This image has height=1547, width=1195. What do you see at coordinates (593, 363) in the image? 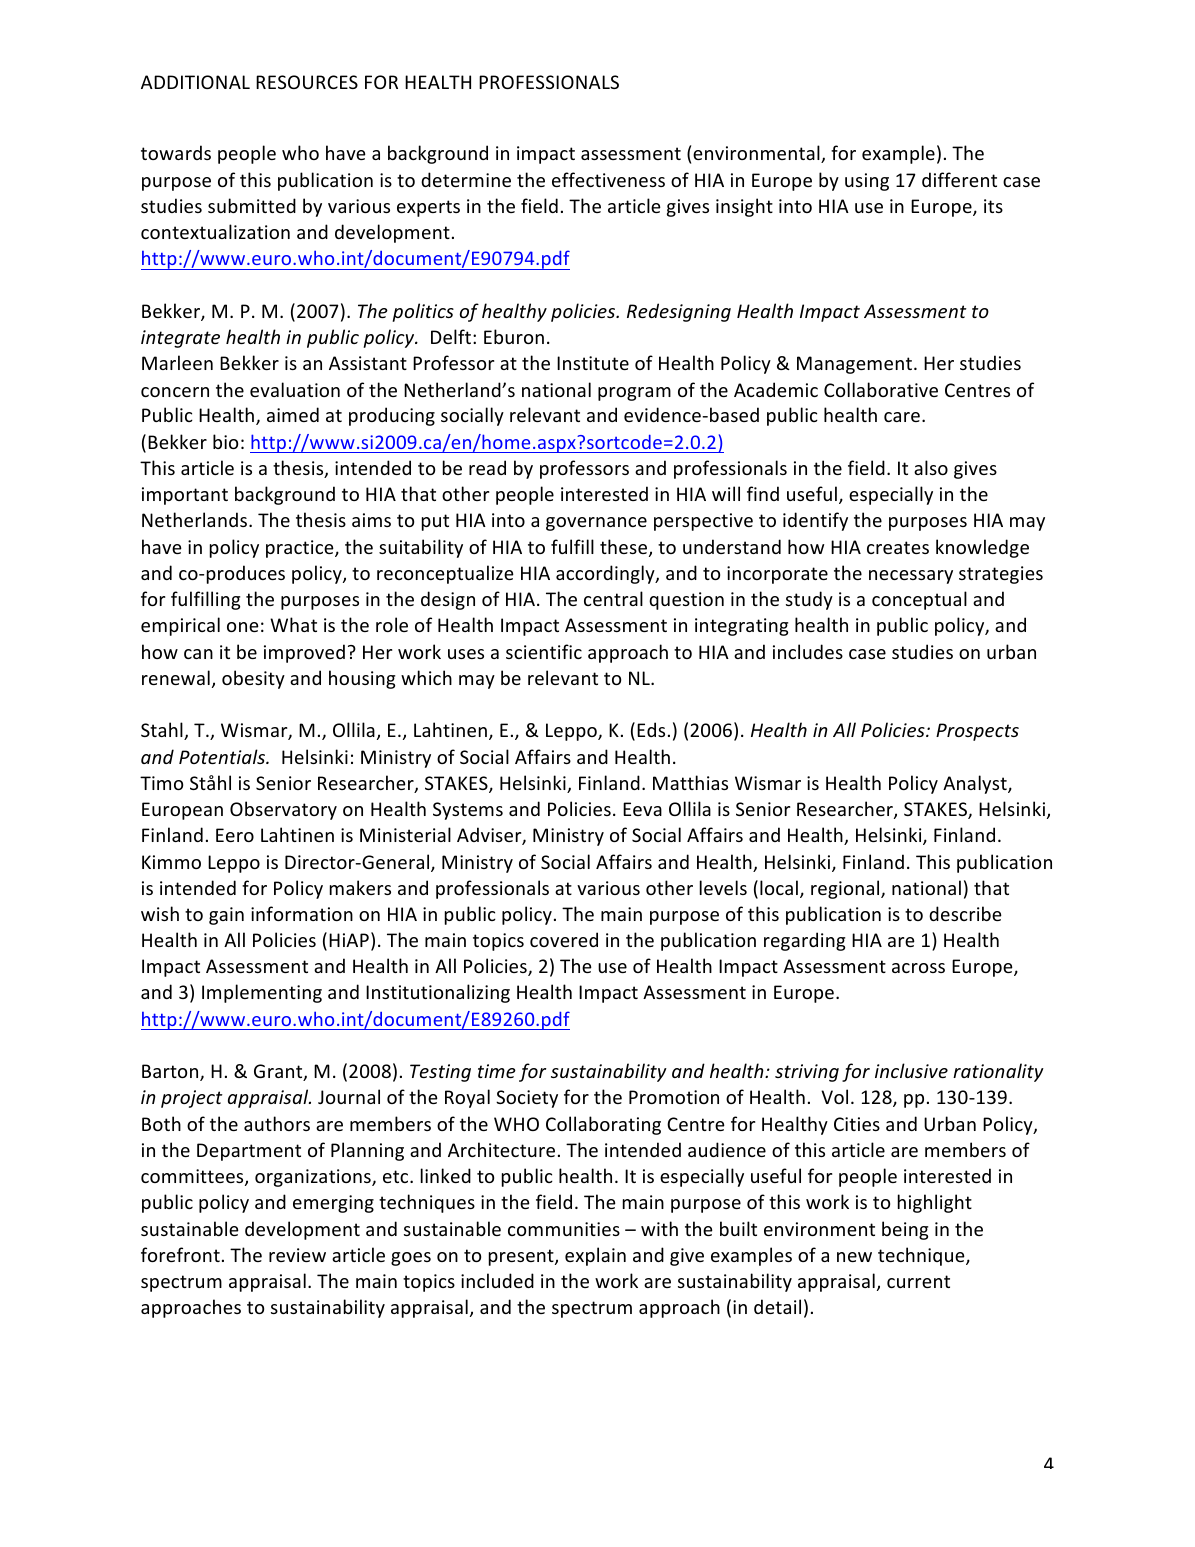
I see `Institute` at bounding box center [593, 363].
